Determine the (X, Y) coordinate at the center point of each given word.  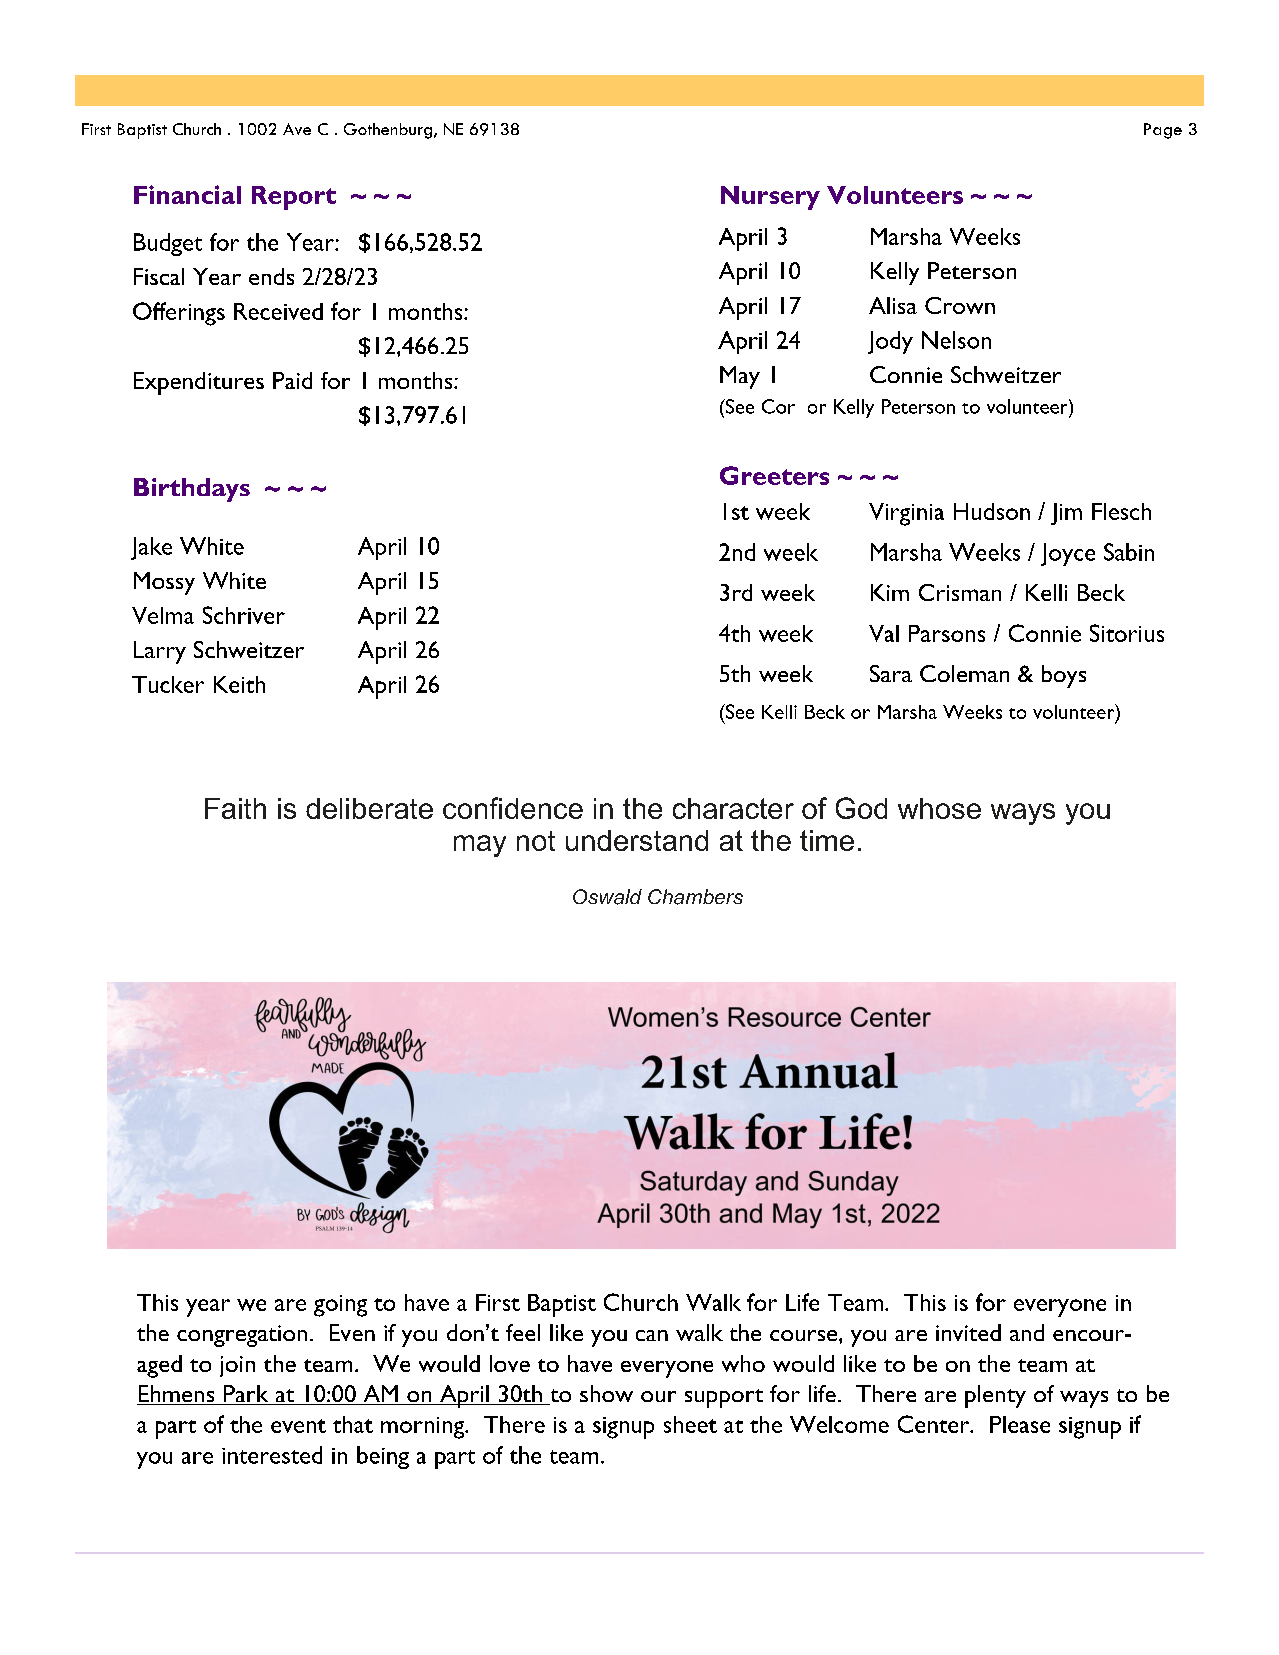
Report (294, 198)
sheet (690, 1424)
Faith (235, 808)
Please (1020, 1424)
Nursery (770, 198)
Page (1163, 131)
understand (637, 840)
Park (246, 1395)
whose (939, 808)
